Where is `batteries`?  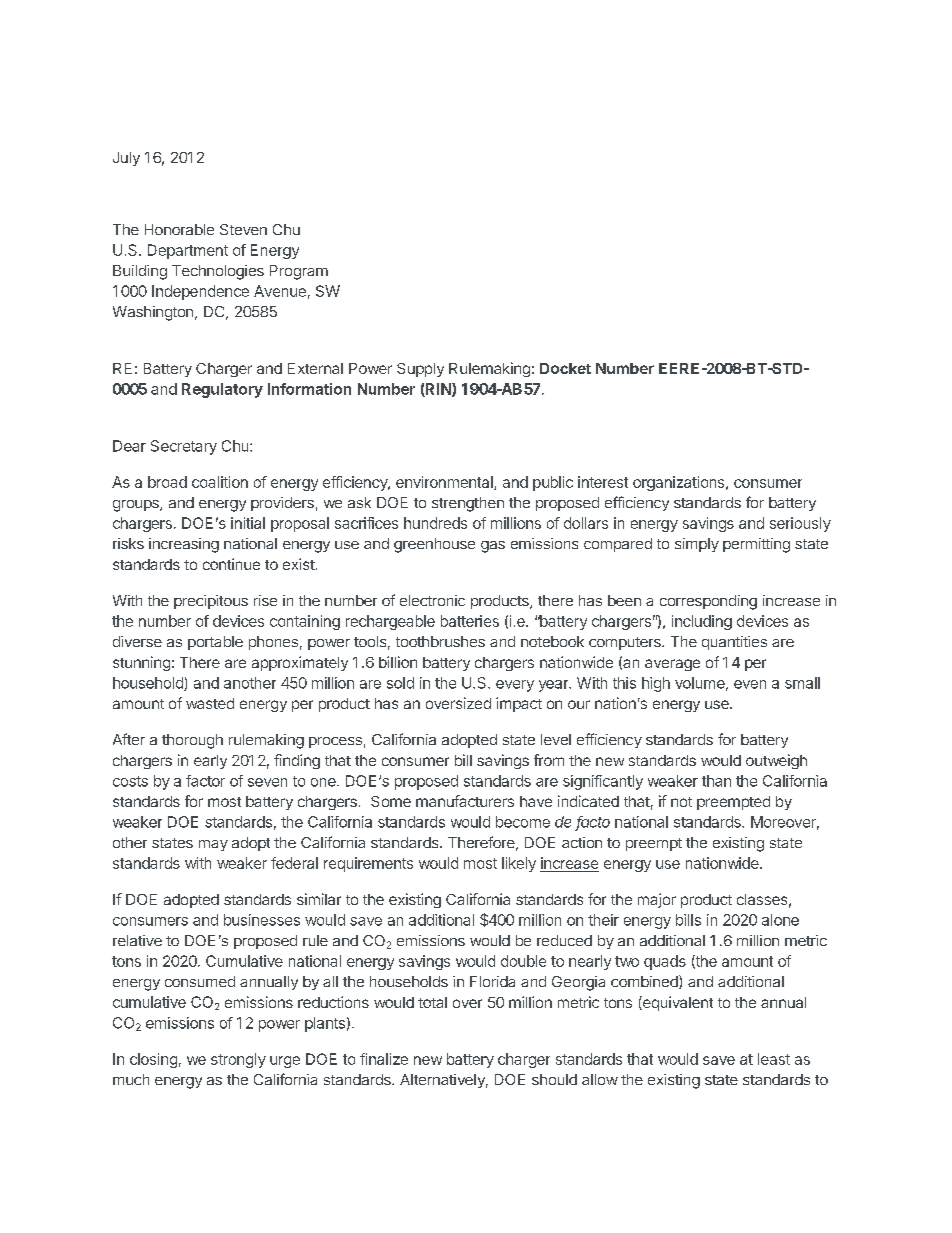 batteries is located at coordinates (470, 621).
